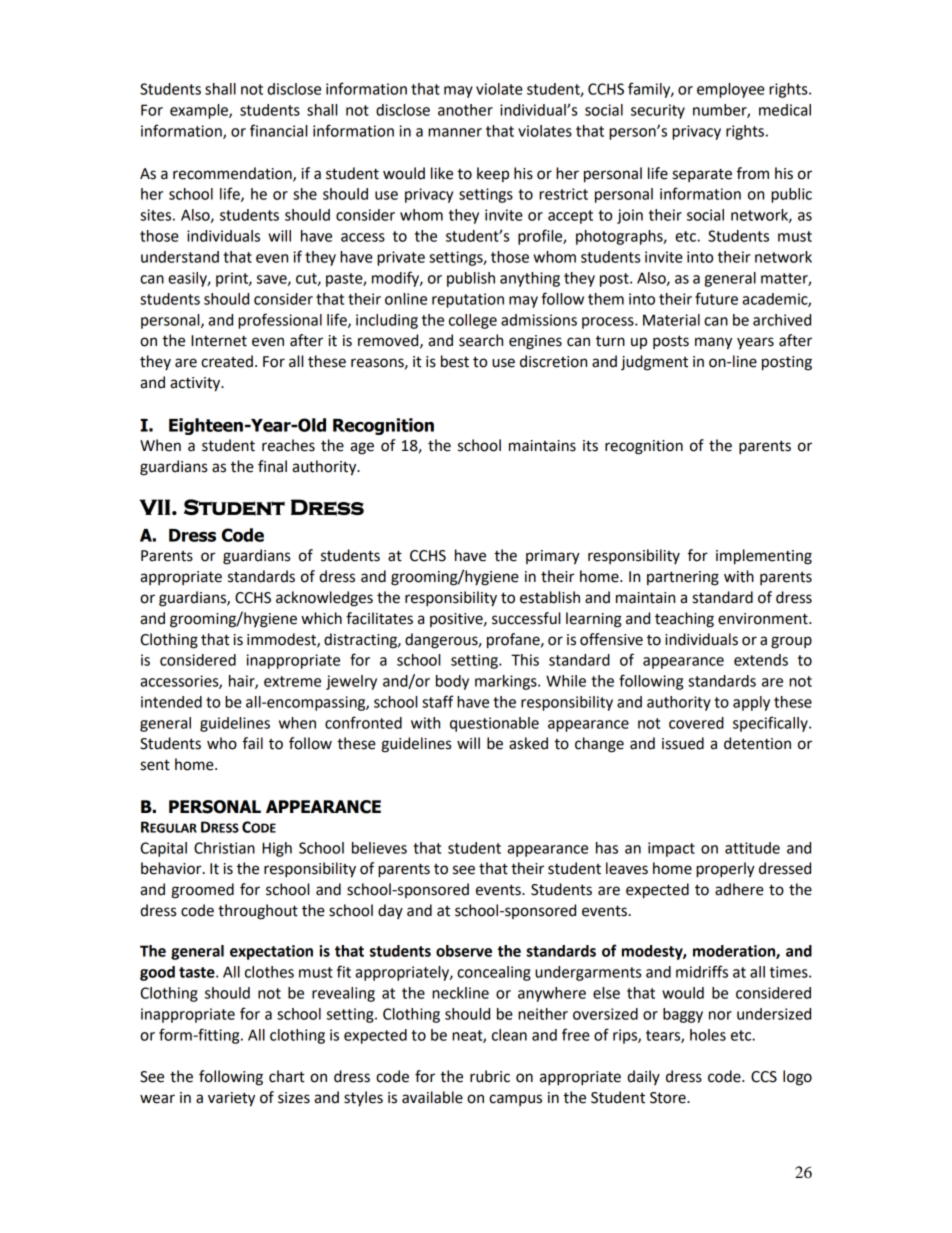 The image size is (952, 1233). Describe the element at coordinates (654, 363) in the image. I see `judgment` at that location.
